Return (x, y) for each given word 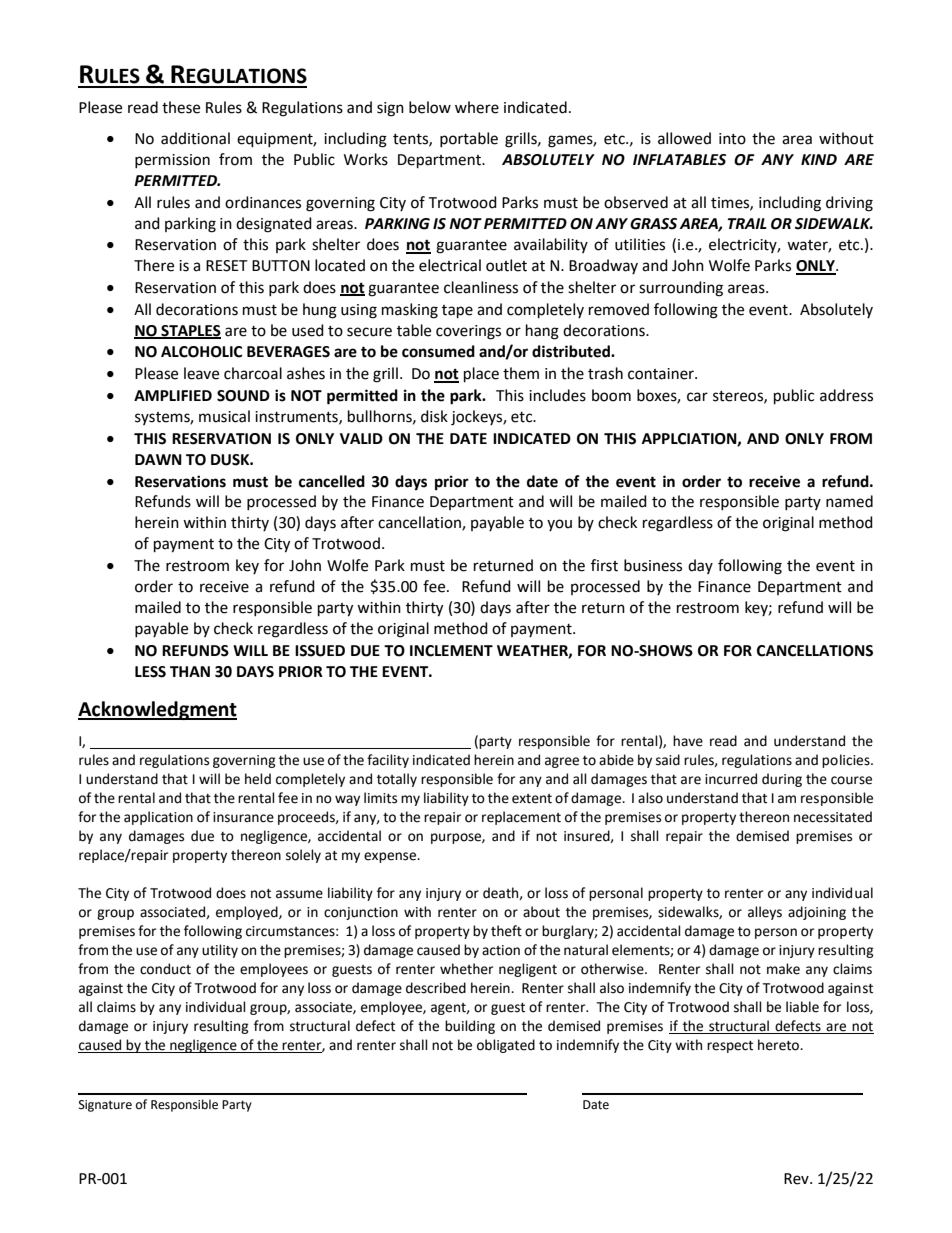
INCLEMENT (451, 651)
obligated (506, 1046)
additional (195, 138)
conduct (165, 969)
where (477, 107)
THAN (190, 671)
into (732, 139)
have (688, 741)
